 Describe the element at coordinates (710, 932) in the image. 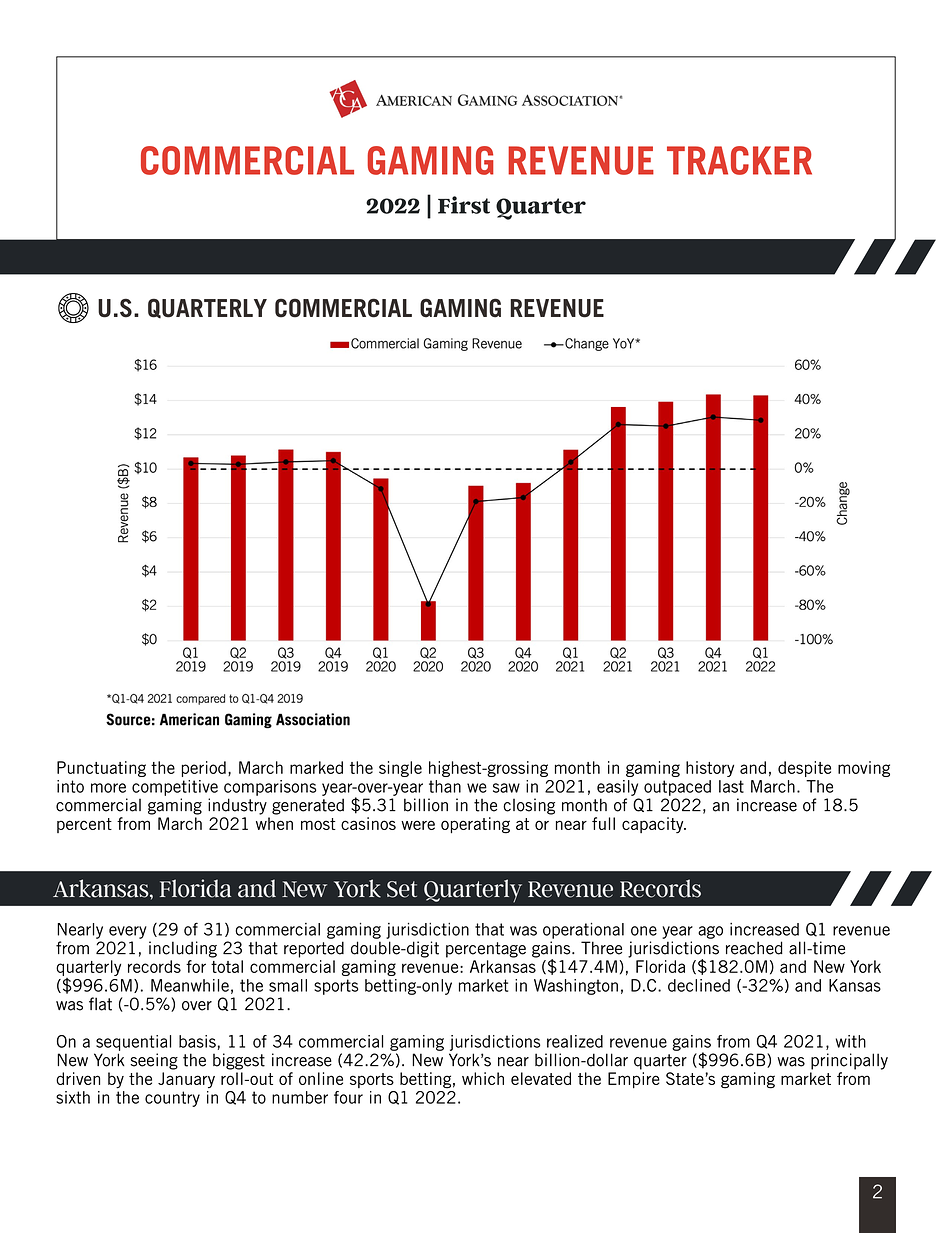

I see `ago` at that location.
